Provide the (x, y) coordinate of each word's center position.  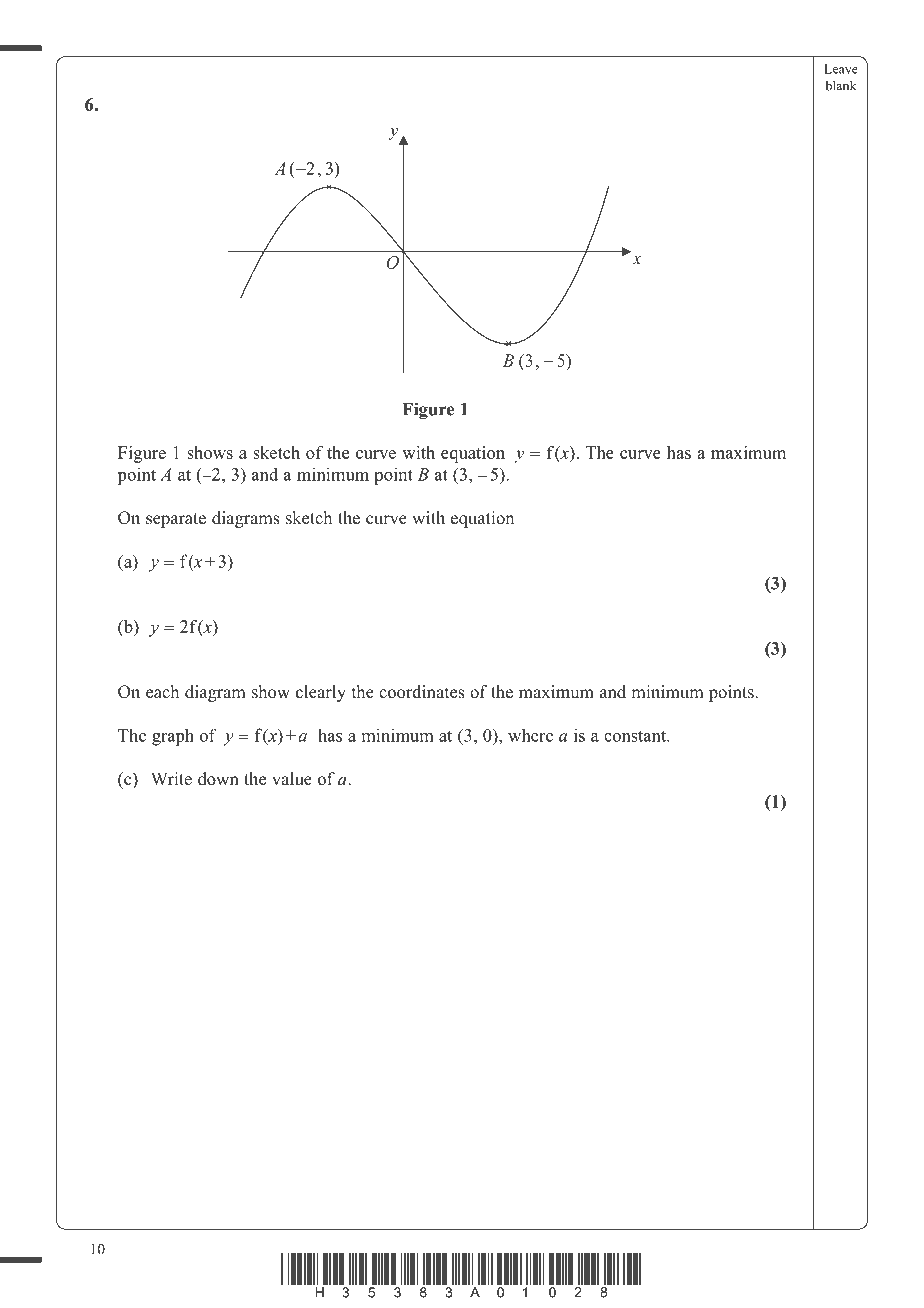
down (218, 779)
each (162, 692)
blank (841, 85)
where (530, 735)
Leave (841, 69)
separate (176, 520)
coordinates (422, 692)
